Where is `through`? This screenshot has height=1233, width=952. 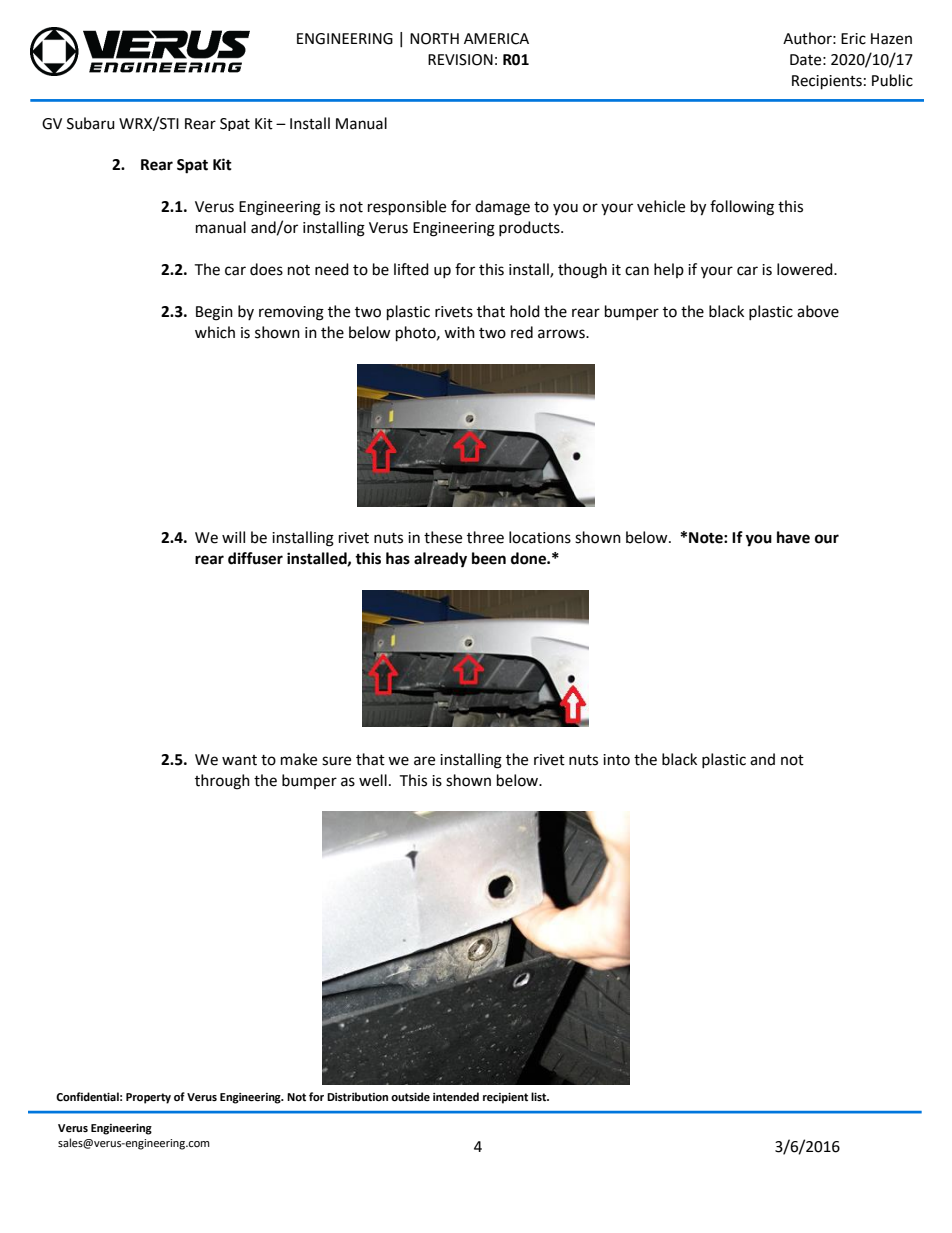 through is located at coordinates (222, 782).
